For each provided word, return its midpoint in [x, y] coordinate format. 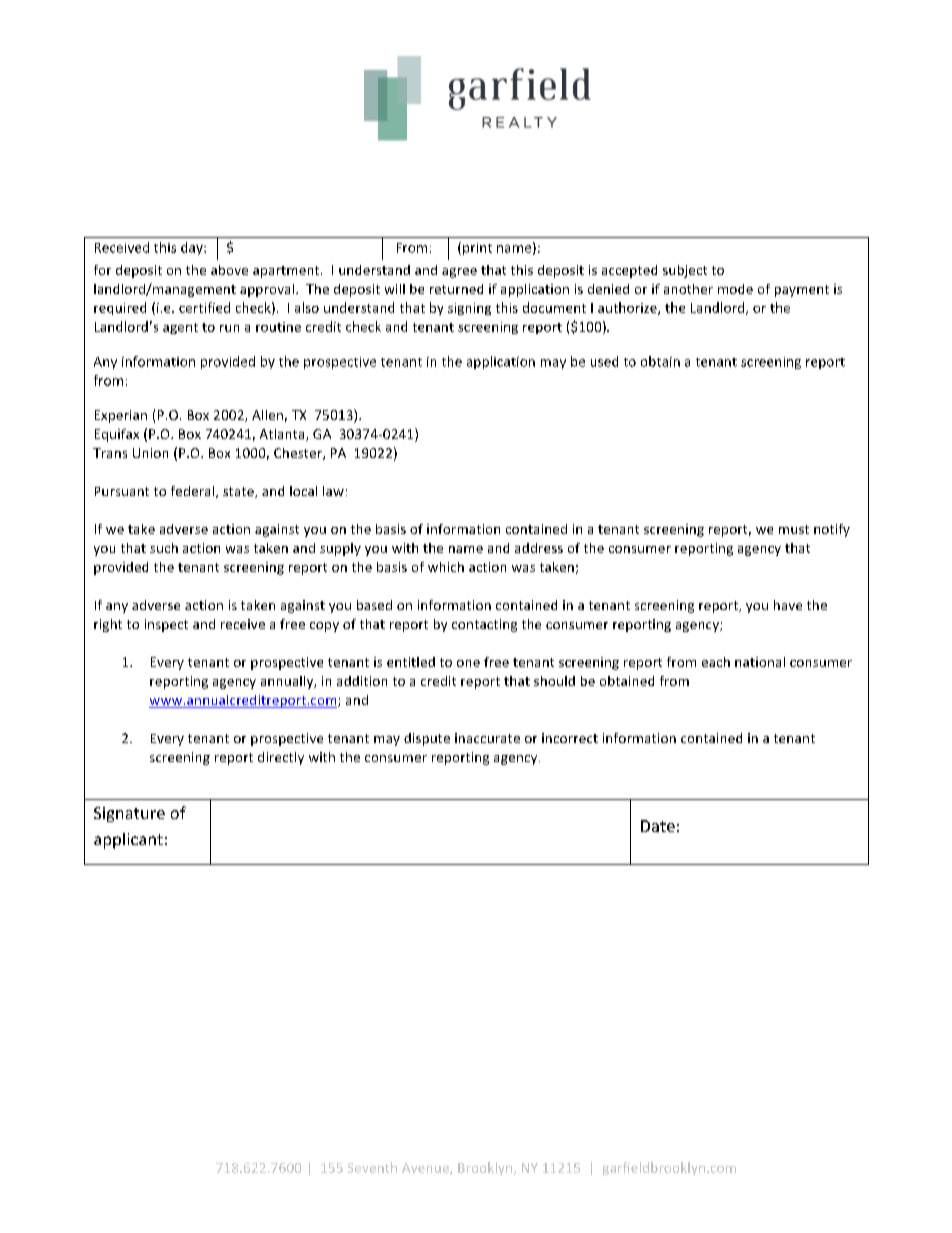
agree [459, 273]
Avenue [426, 1169]
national [760, 662]
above [229, 270]
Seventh [372, 1167]
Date [658, 826]
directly [281, 758]
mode [735, 289]
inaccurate [487, 738]
